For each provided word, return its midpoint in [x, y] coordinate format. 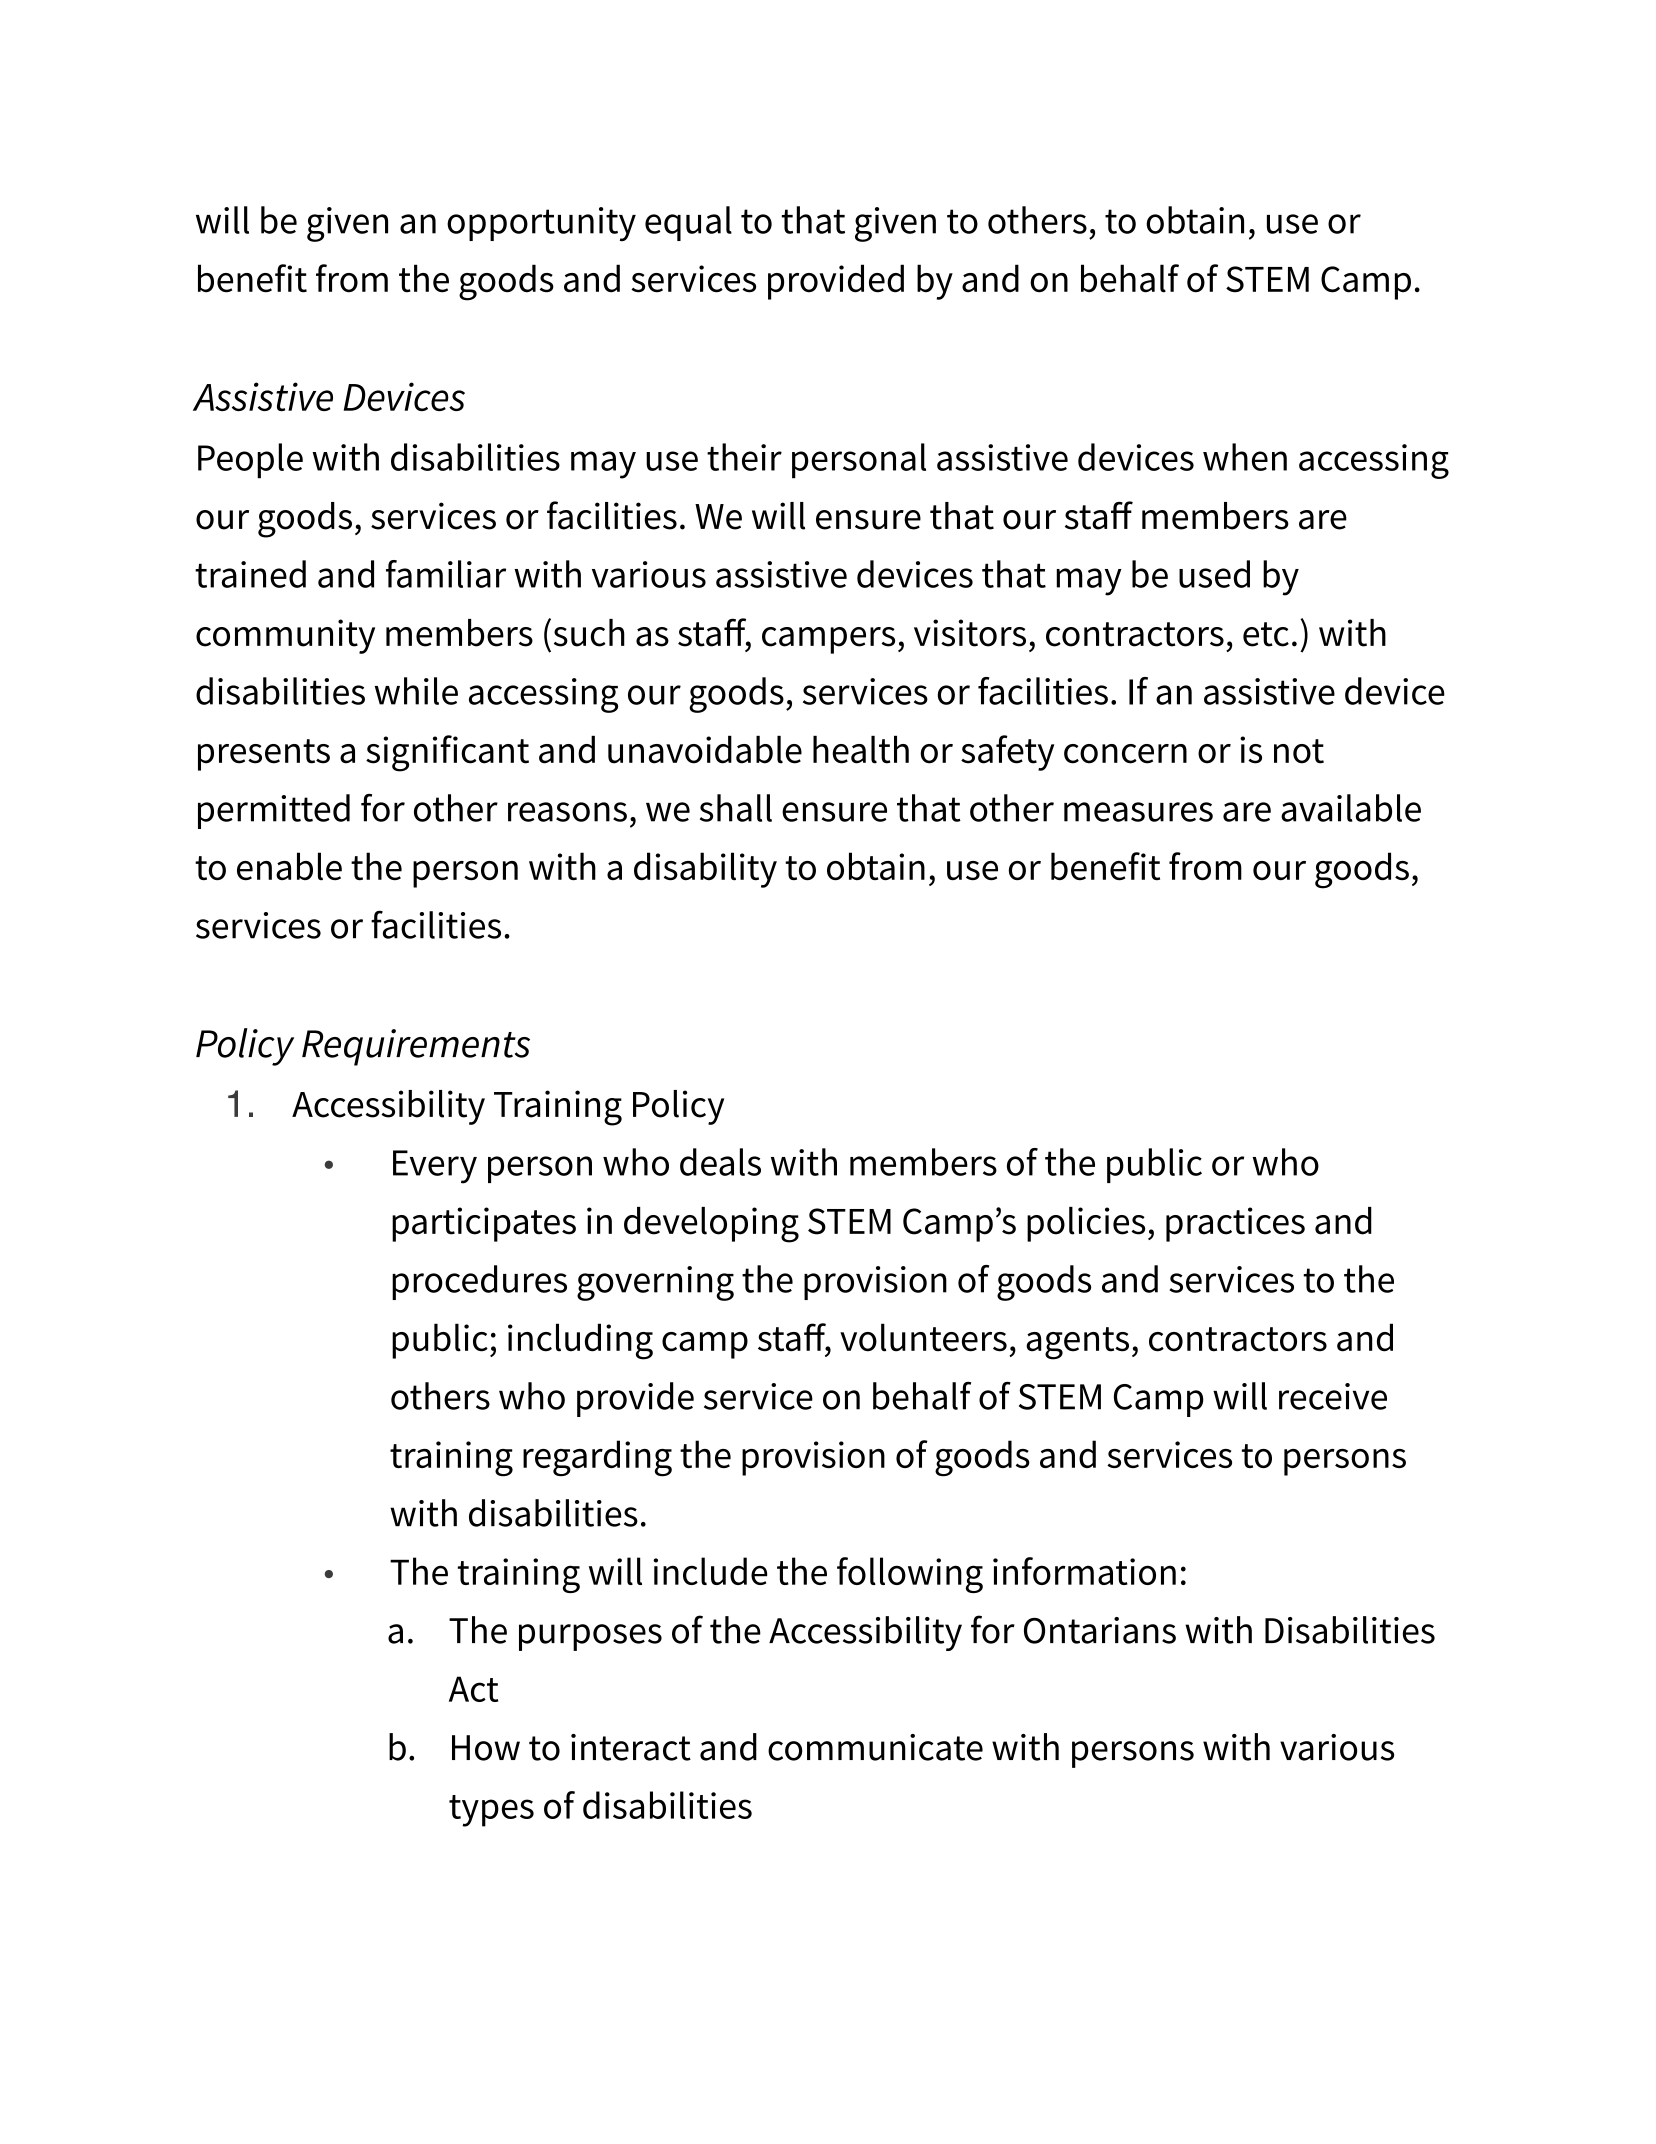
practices [1235, 1224]
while [416, 691]
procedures [479, 1282]
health [861, 750]
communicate [875, 1747]
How [486, 1748]
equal [688, 223]
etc [1266, 634]
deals [720, 1162]
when [1245, 457]
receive [1333, 1396]
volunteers [923, 1337]
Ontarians [1100, 1630]
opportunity [541, 224]
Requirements [416, 1047]
